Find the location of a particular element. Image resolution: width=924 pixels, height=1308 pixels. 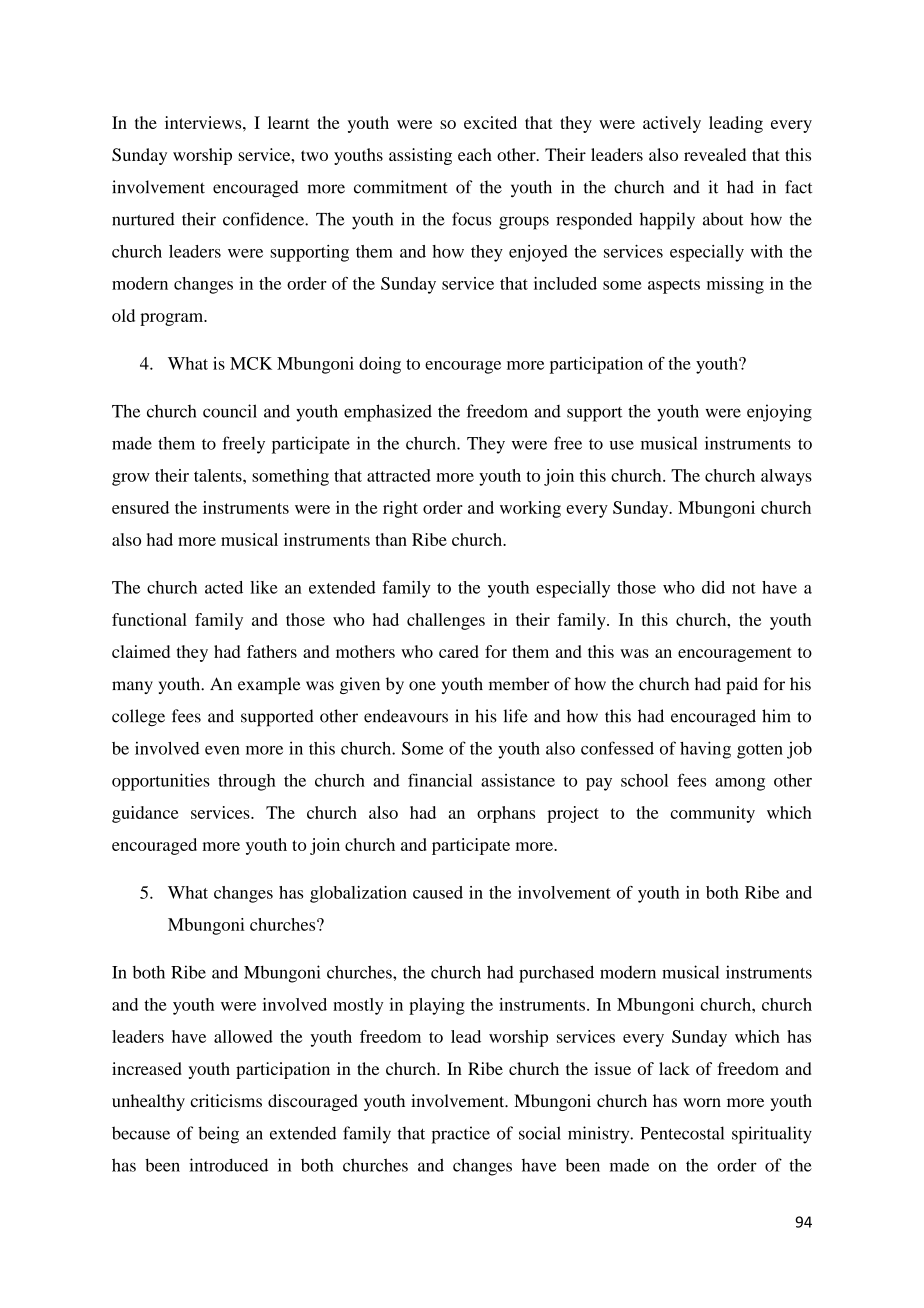

learnt is located at coordinates (289, 122).
